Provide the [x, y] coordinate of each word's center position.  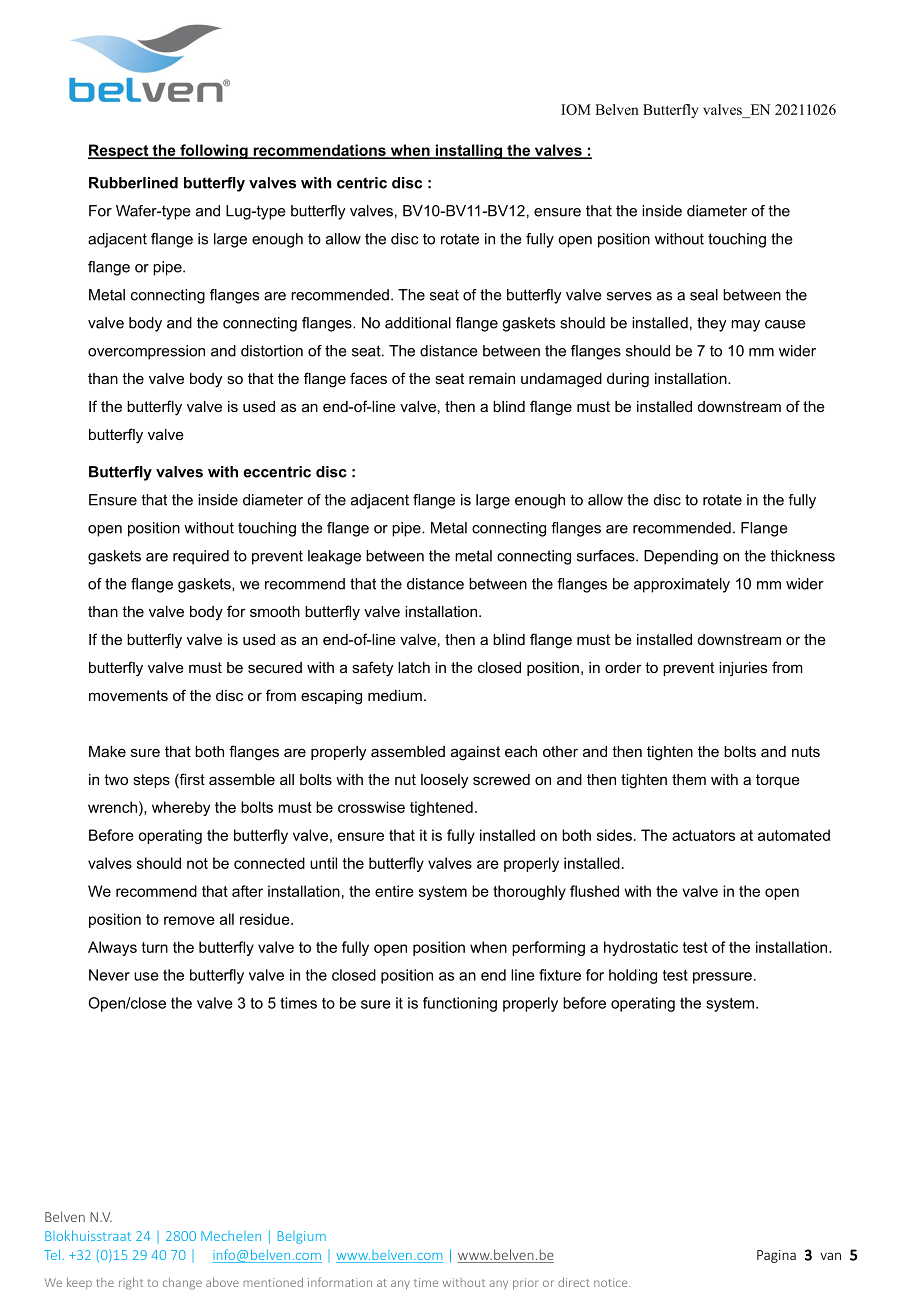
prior [526, 1283]
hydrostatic [641, 948]
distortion [272, 351]
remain [492, 378]
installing [468, 151]
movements [128, 695]
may [745, 326]
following [214, 151]
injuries [743, 669]
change [182, 1284]
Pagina [776, 1256]
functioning [460, 1004]
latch [414, 667]
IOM [576, 109]
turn [155, 947]
